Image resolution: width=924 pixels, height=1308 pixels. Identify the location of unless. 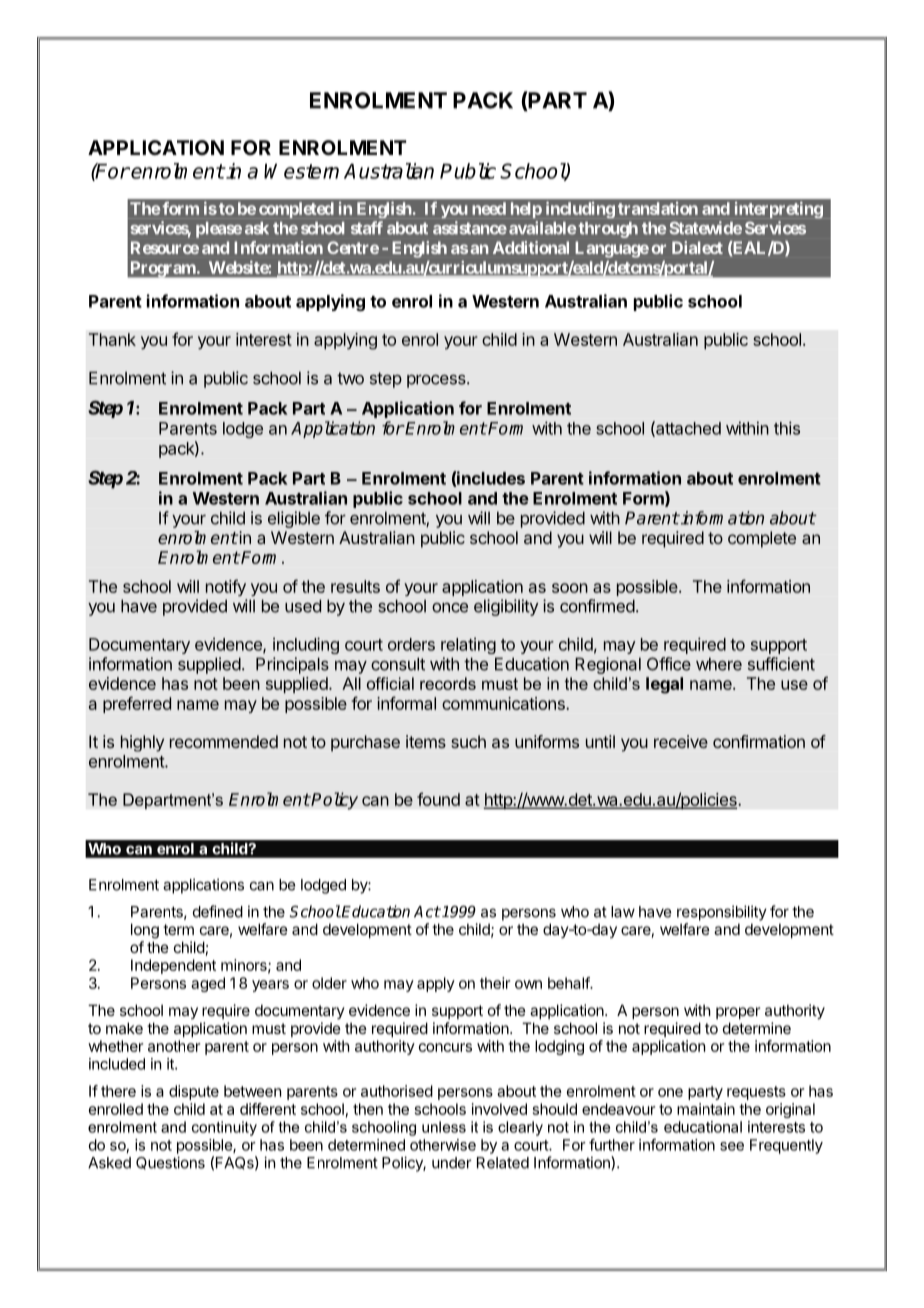
(444, 1127).
